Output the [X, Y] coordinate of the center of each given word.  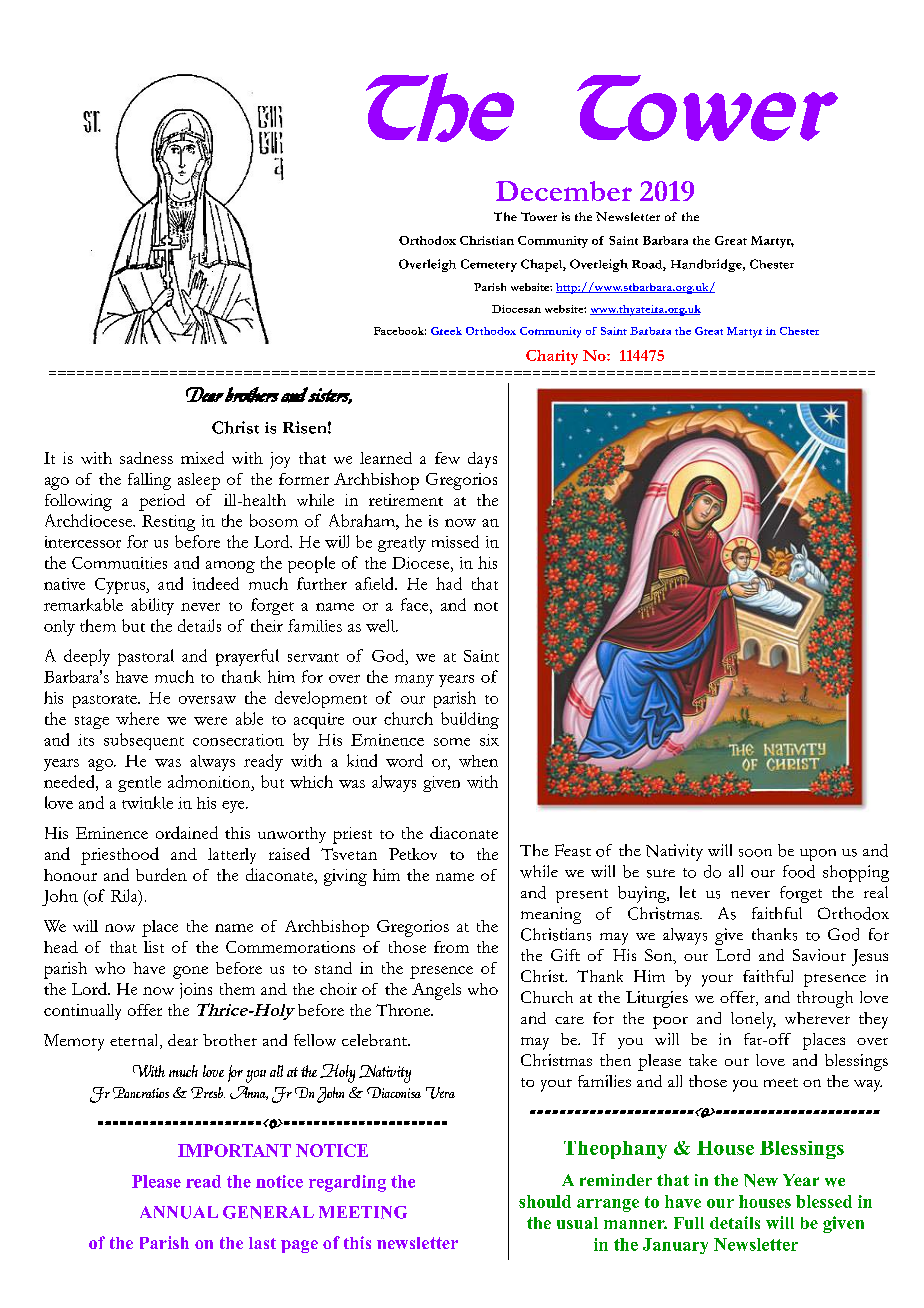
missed [455, 541]
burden [161, 874]
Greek [446, 331]
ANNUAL [179, 1212]
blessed [824, 1201]
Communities [119, 563]
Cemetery [489, 265]
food [799, 871]
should [545, 1201]
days [482, 460]
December [564, 191]
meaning [551, 915]
